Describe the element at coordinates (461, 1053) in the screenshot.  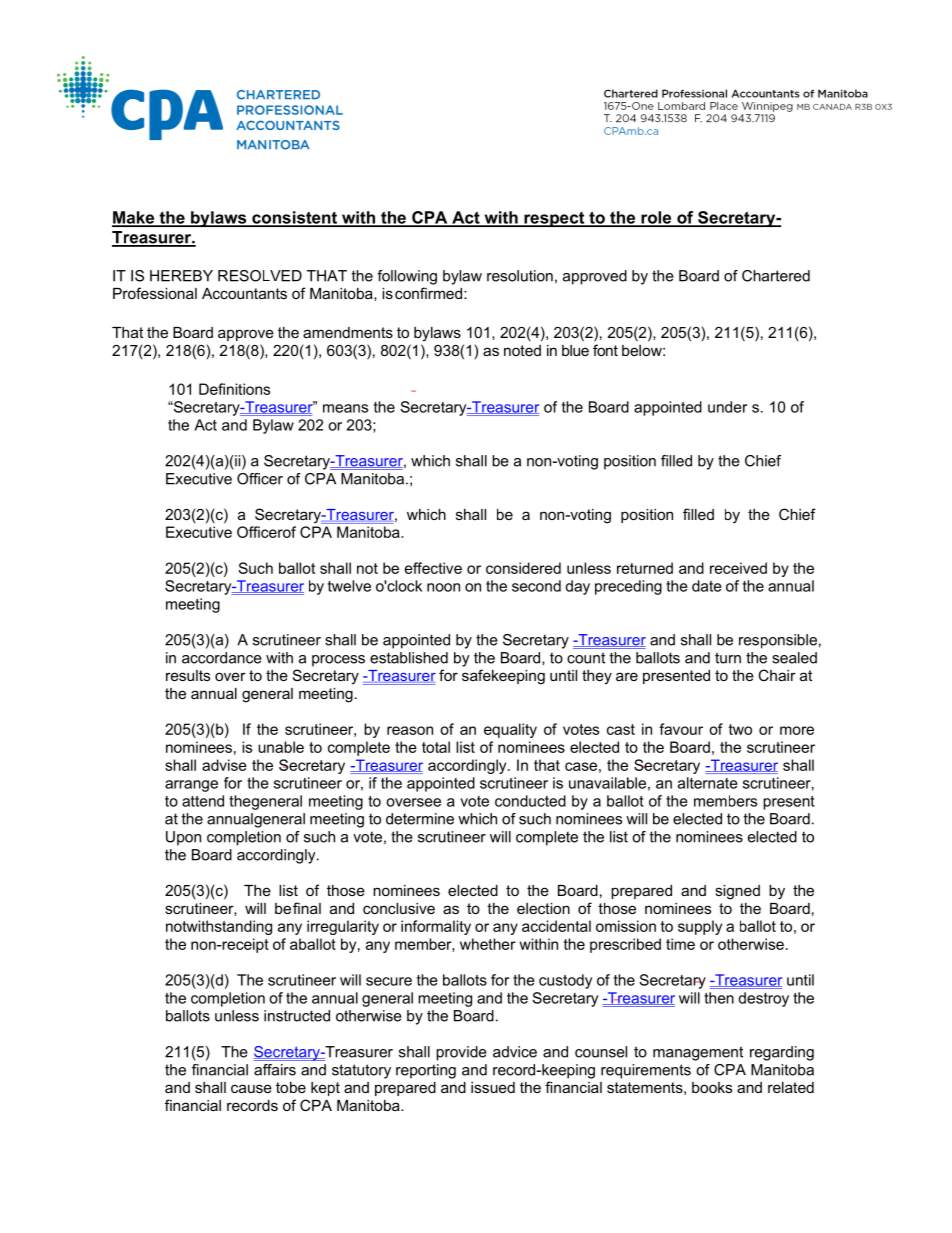
I see `provide` at that location.
